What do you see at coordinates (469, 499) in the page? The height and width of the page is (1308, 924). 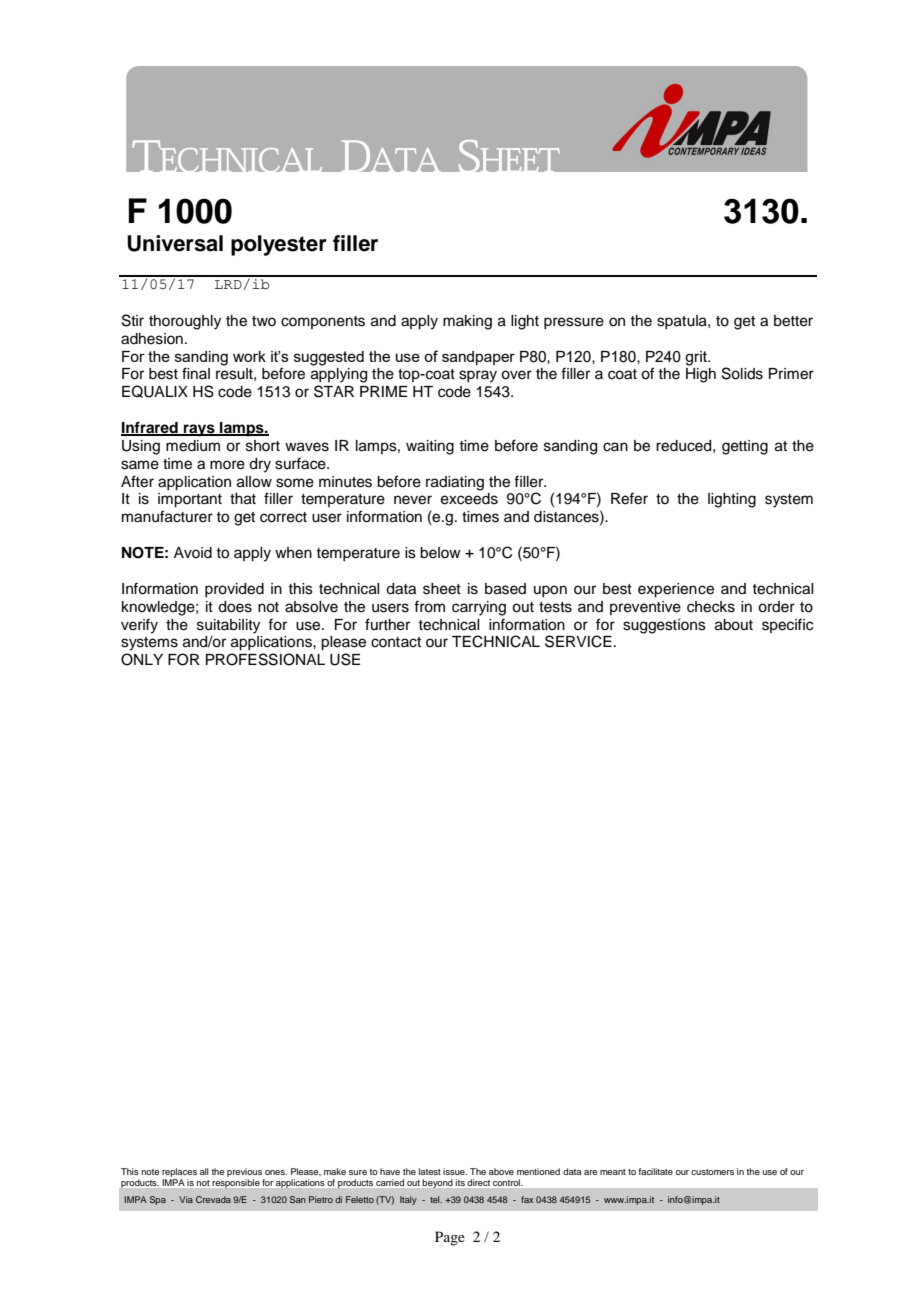 I see `exceeds` at bounding box center [469, 499].
